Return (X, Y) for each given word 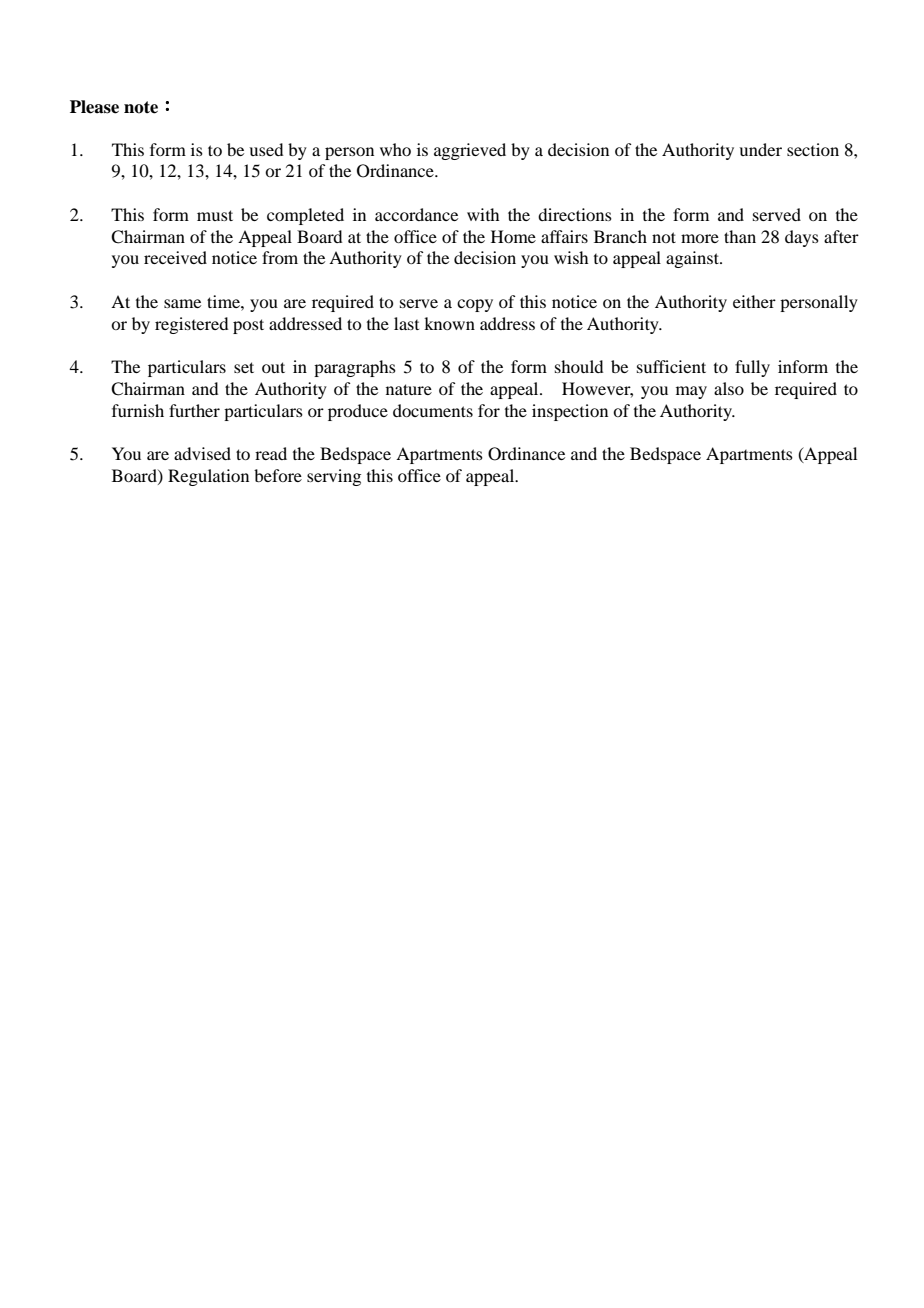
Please (94, 107)
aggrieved (470, 151)
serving (334, 477)
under (760, 149)
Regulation (208, 477)
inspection (570, 412)
